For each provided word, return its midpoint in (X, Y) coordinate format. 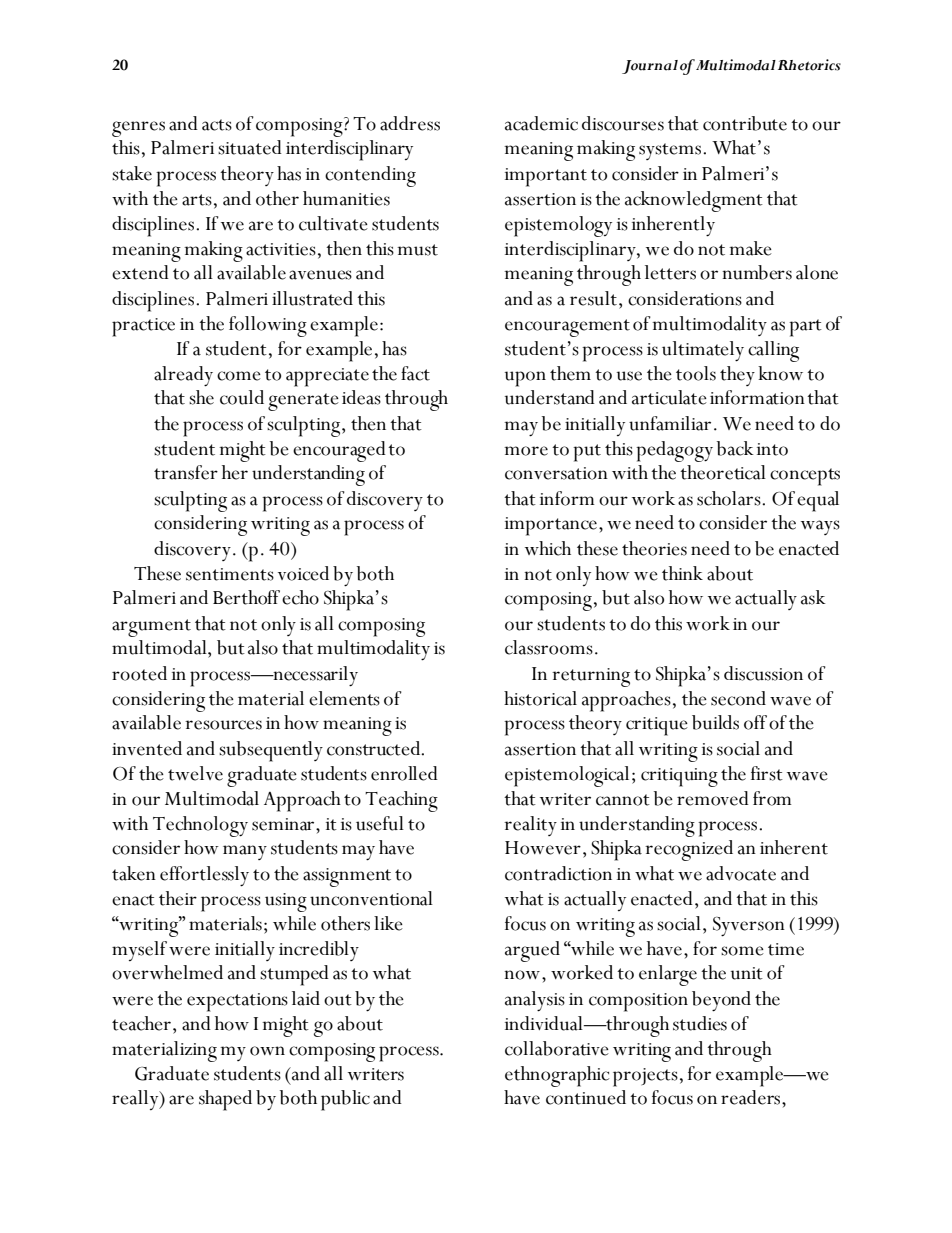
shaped (225, 1100)
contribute (745, 123)
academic (541, 123)
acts (217, 125)
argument (151, 628)
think (682, 573)
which (548, 548)
